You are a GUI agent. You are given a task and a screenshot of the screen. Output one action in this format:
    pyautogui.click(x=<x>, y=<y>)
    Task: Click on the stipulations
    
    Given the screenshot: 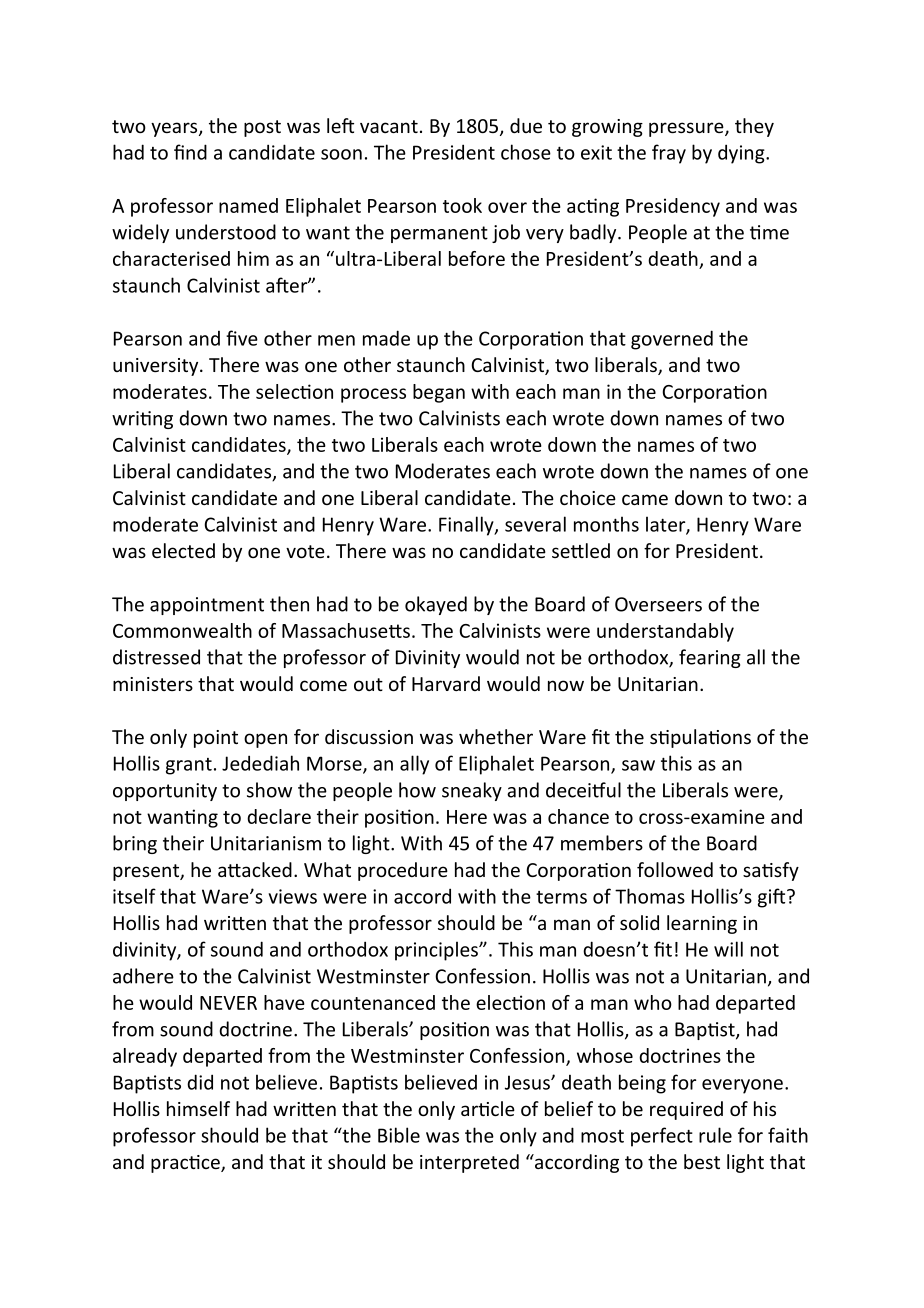 What is the action you would take?
    pyautogui.click(x=700, y=738)
